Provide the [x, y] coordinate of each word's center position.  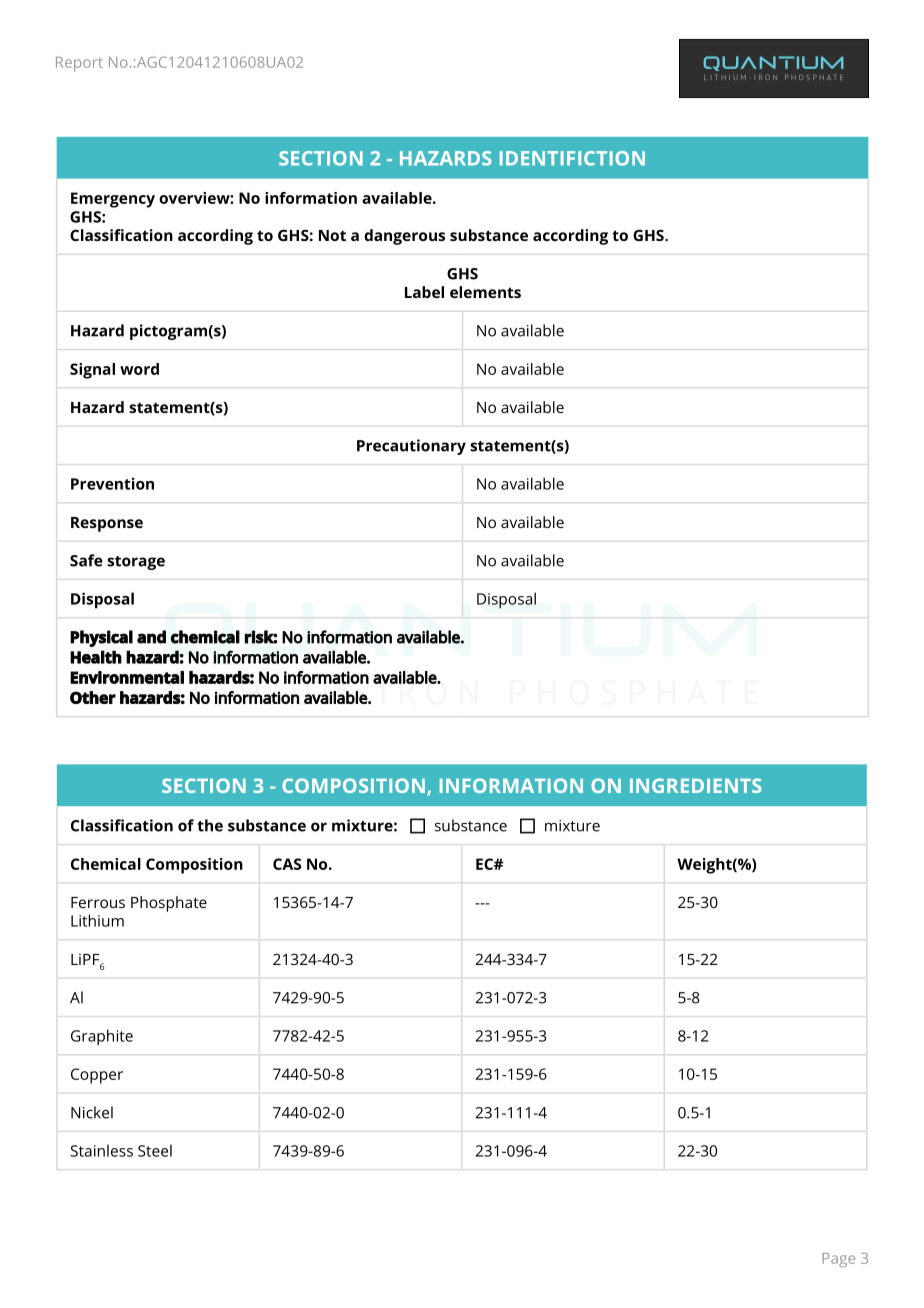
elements [485, 292]
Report [79, 64]
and [151, 637]
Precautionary [411, 447]
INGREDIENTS [696, 785]
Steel [155, 1150]
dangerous [404, 237]
